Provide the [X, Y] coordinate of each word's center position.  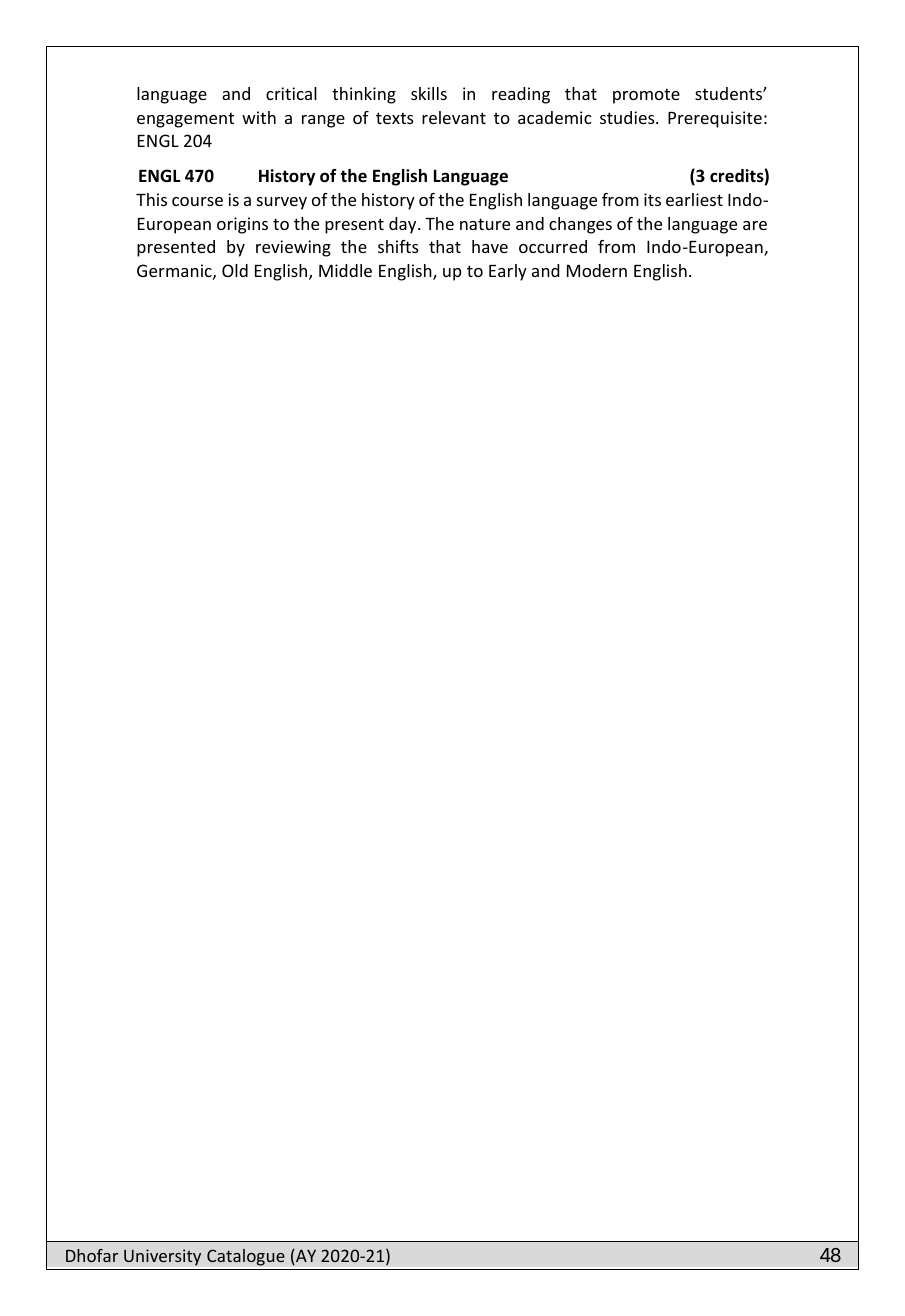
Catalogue [246, 1257]
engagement [185, 120]
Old [235, 270]
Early [508, 272]
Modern [597, 270]
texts [395, 118]
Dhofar [92, 1255]
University [162, 1257]
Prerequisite [715, 119]
